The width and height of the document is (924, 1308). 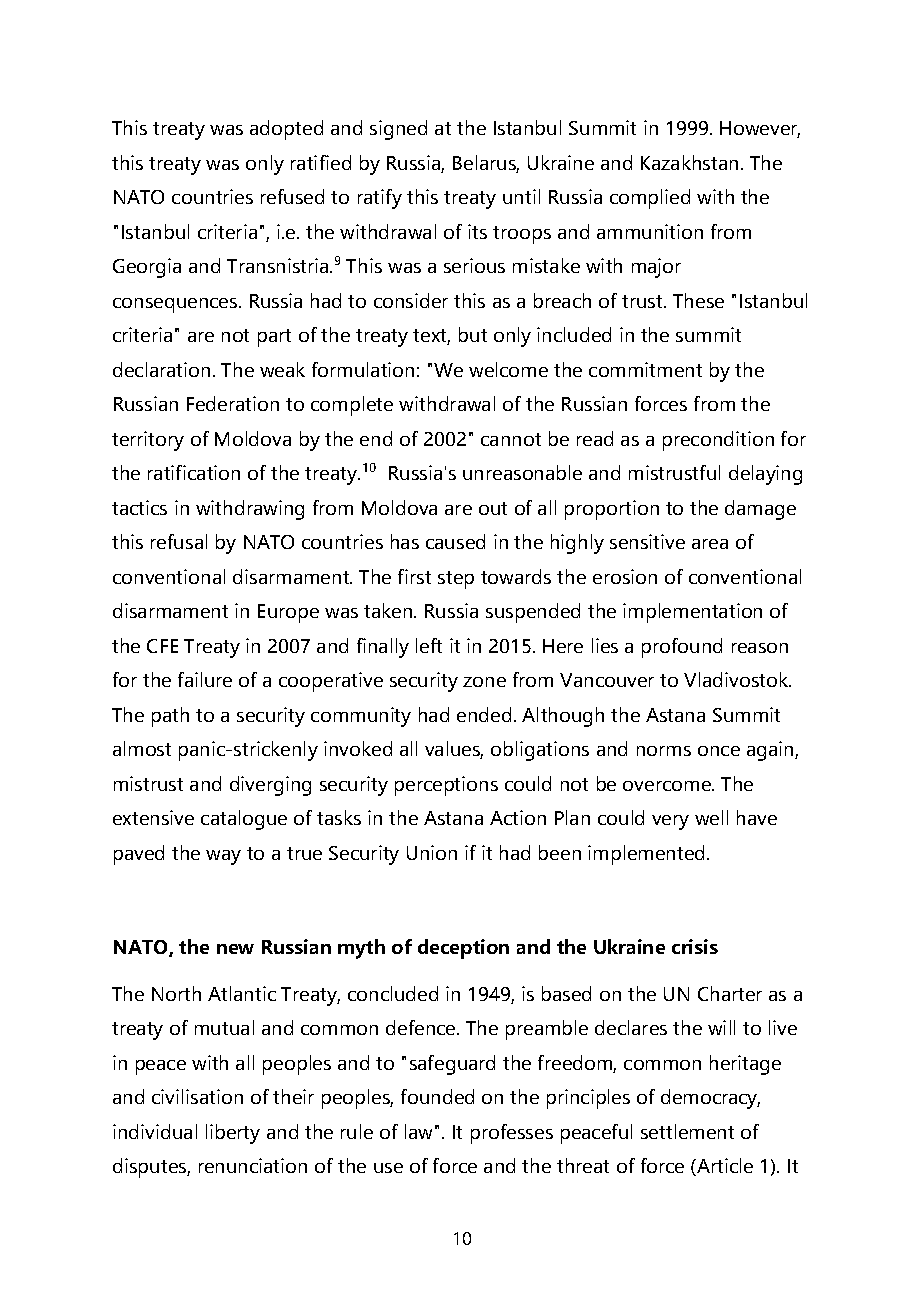 What do you see at coordinates (233, 1134) in the document?
I see `liberty` at bounding box center [233, 1134].
